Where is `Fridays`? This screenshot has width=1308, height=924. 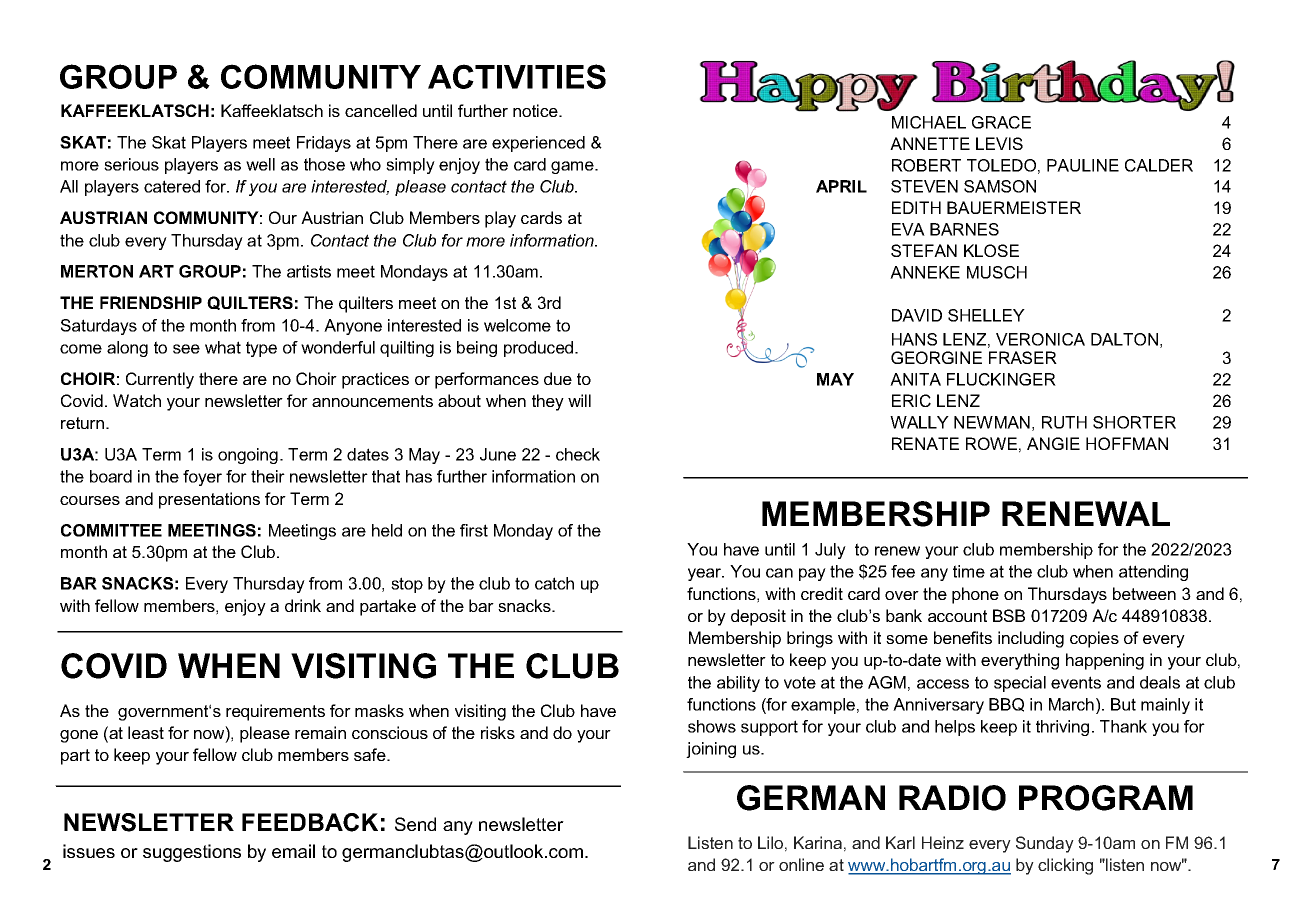 Fridays is located at coordinates (324, 144).
